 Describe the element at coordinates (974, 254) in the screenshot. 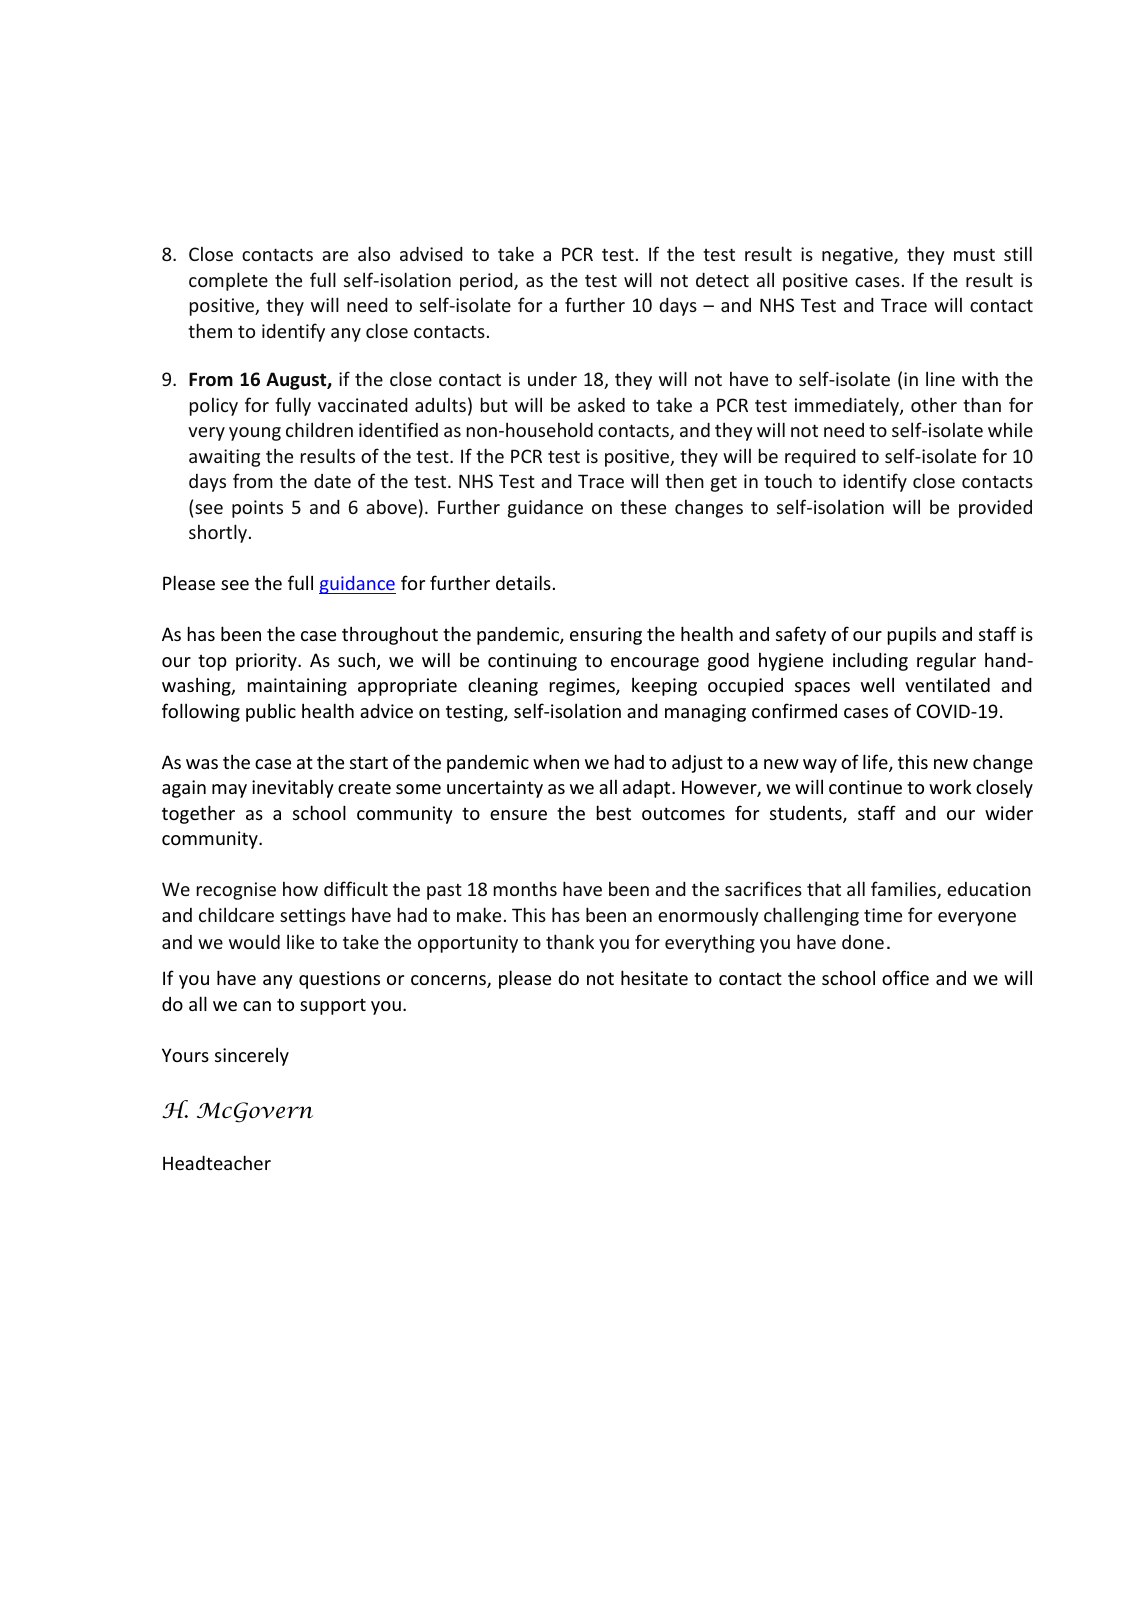

I see `must` at that location.
